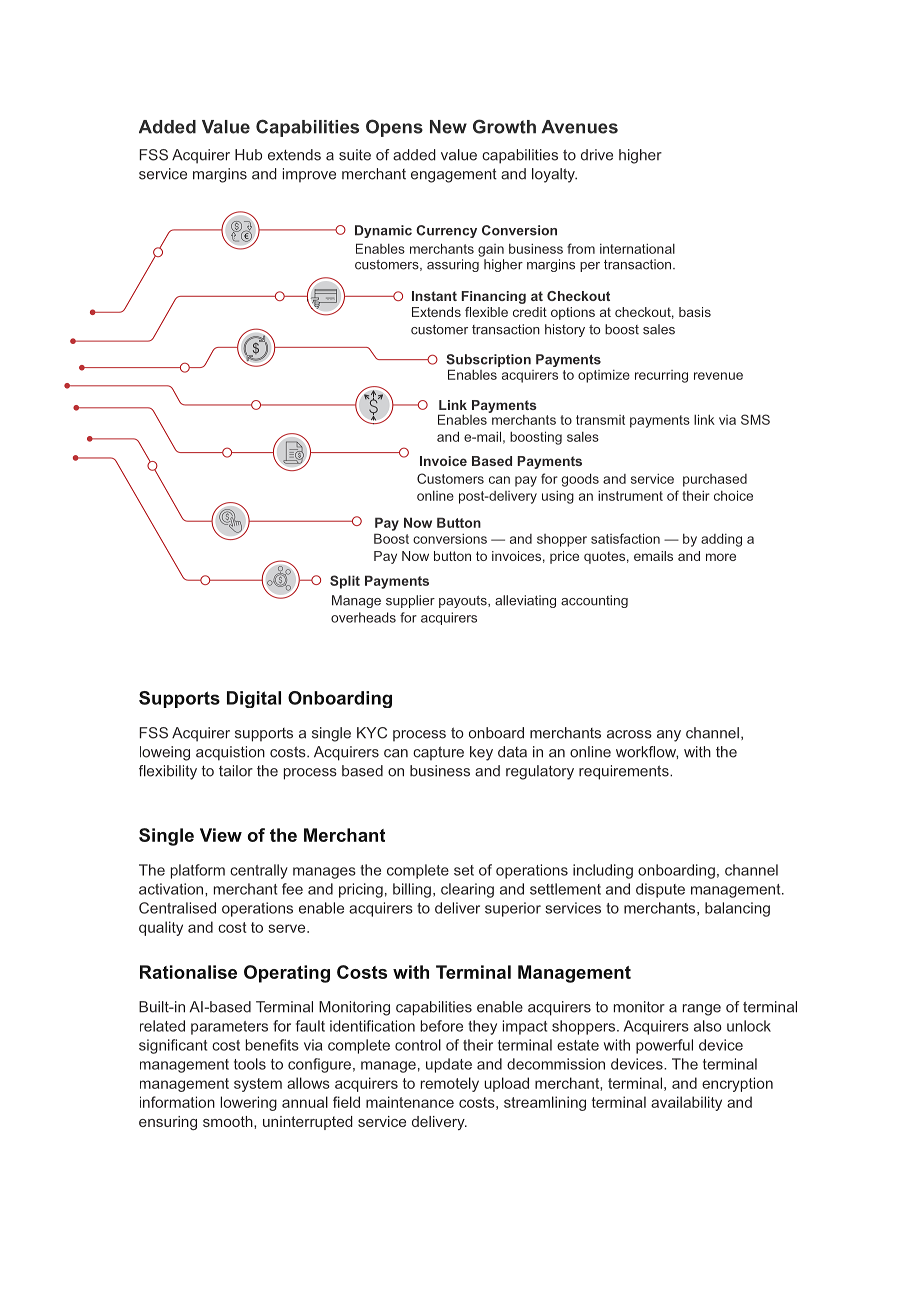 The height and width of the image is (1308, 924). Describe the element at coordinates (661, 376) in the image. I see `recurring` at that location.
